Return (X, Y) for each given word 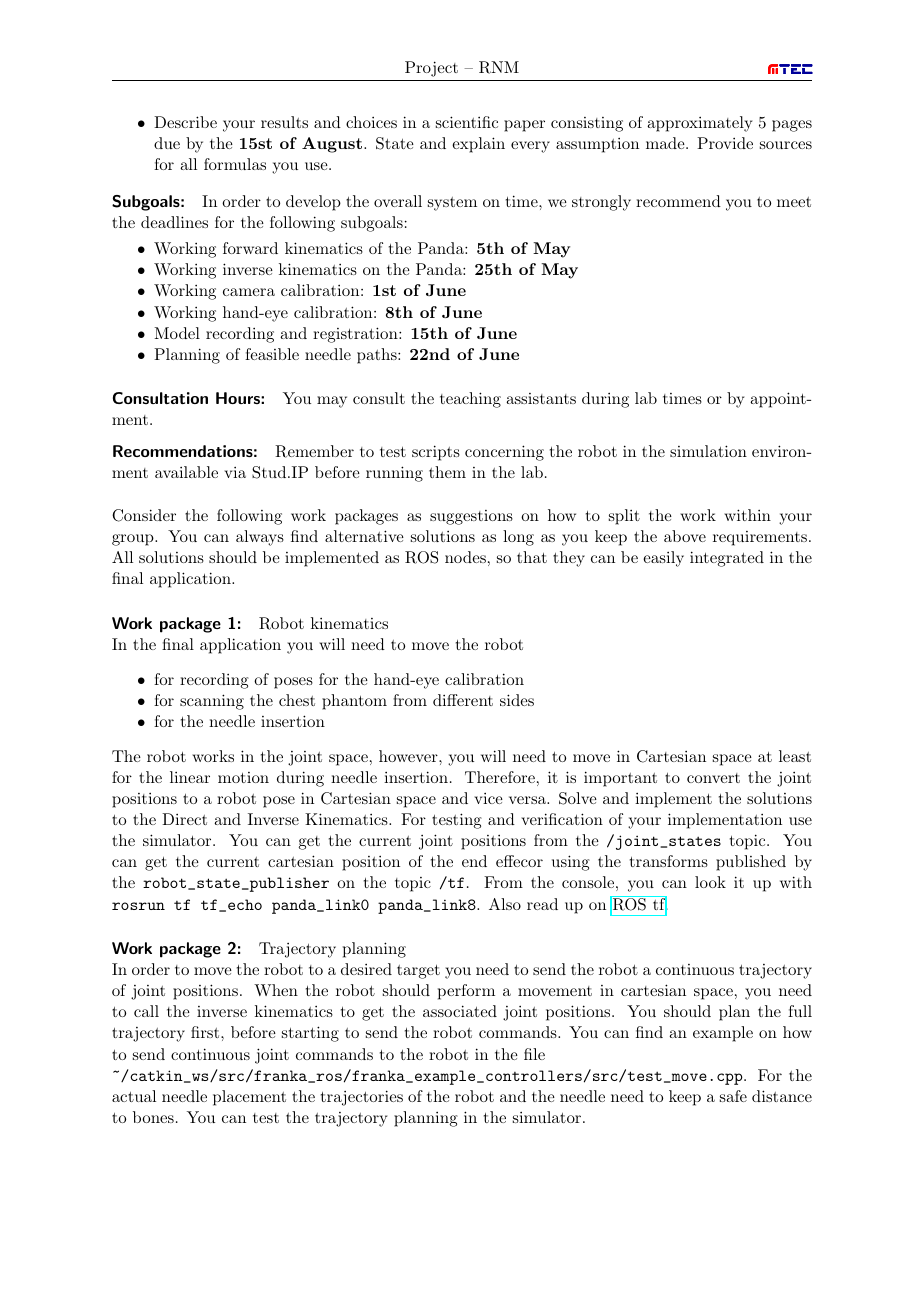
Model (177, 333)
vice (488, 798)
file (534, 1054)
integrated (727, 559)
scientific (467, 122)
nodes (465, 557)
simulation (708, 451)
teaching (470, 400)
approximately (699, 124)
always (260, 538)
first (206, 1032)
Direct (184, 819)
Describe (185, 122)
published (751, 863)
